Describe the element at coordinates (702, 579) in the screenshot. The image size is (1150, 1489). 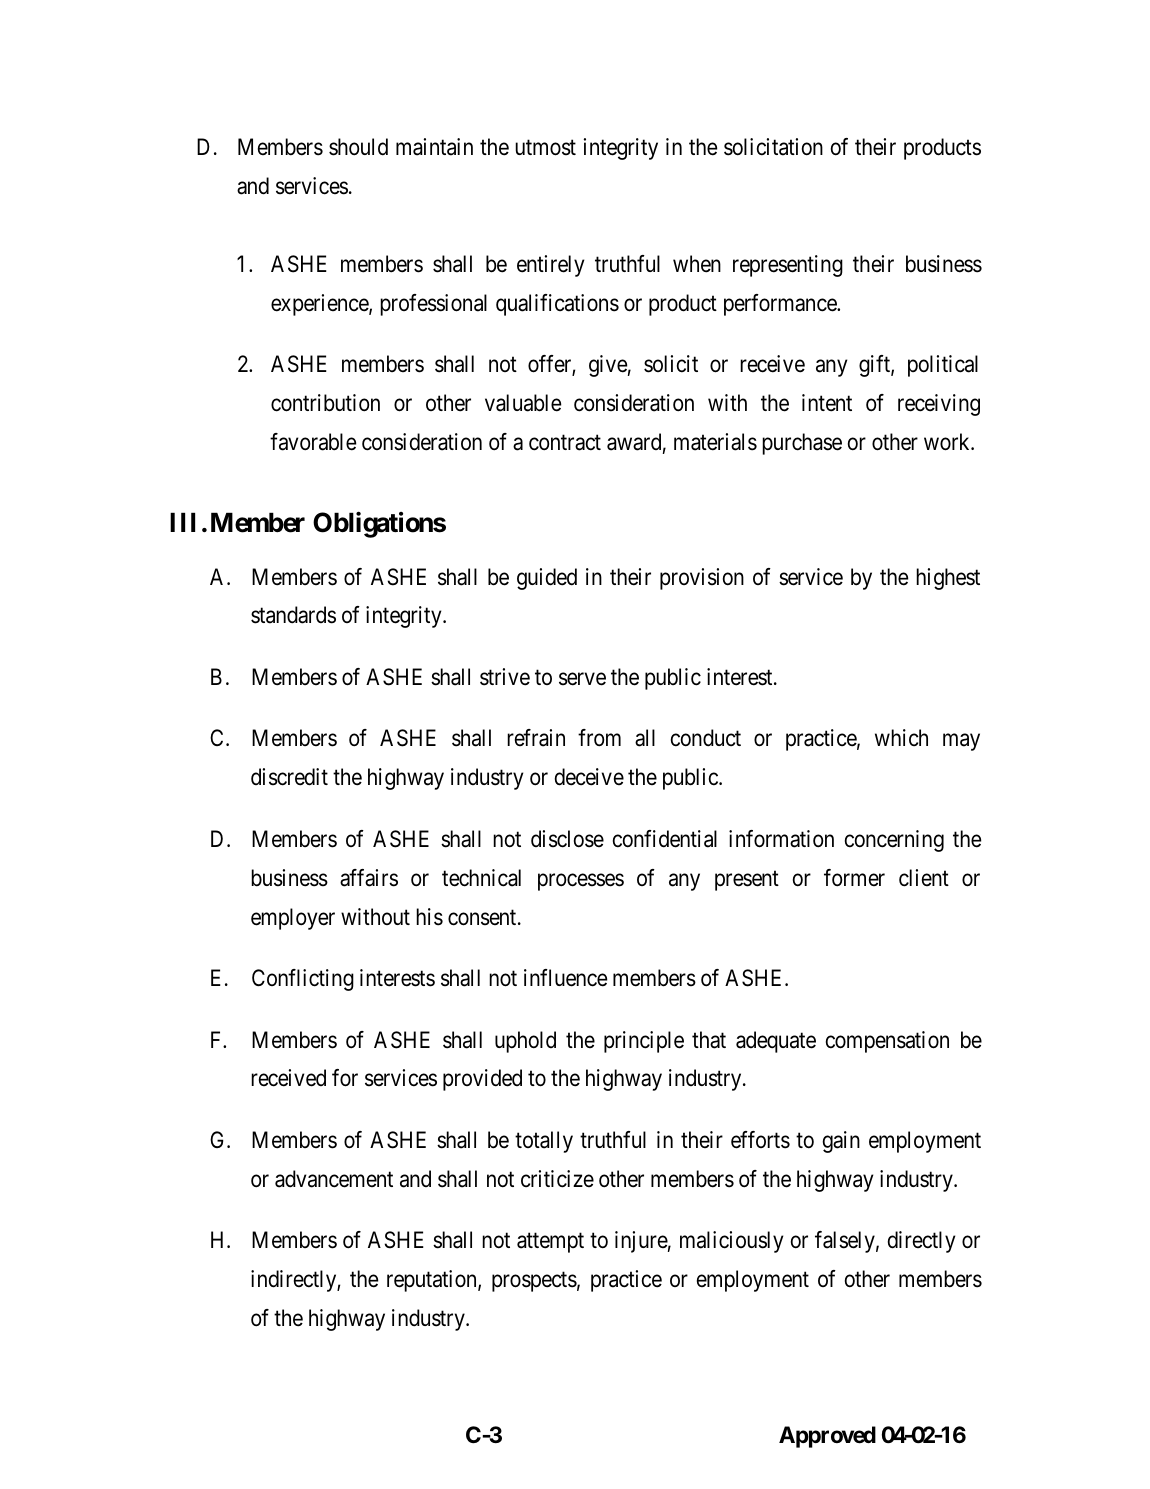
I see `provision` at that location.
